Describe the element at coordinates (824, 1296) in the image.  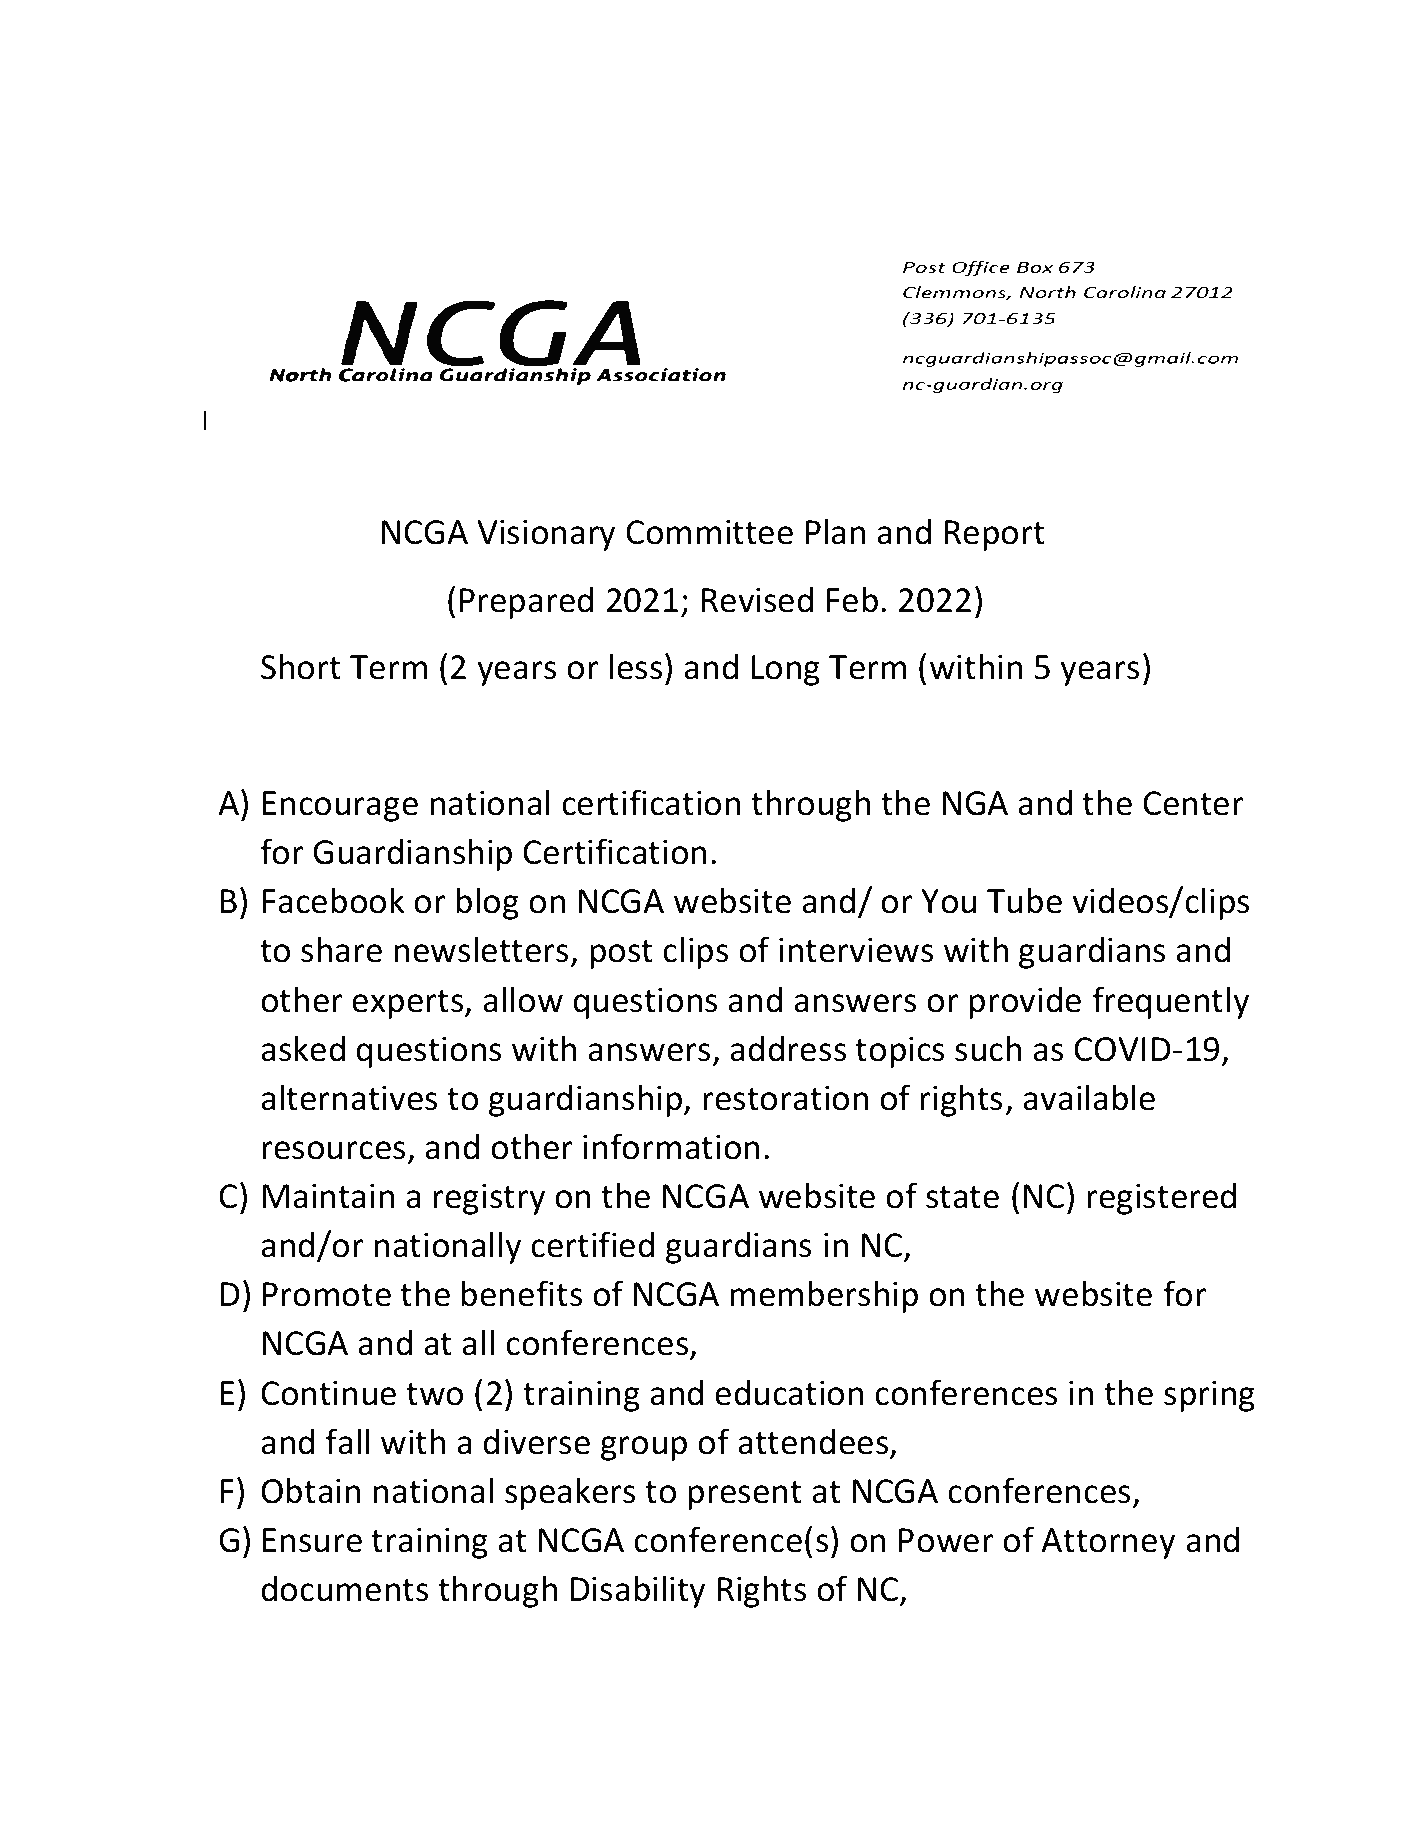
I see `membership` at that location.
